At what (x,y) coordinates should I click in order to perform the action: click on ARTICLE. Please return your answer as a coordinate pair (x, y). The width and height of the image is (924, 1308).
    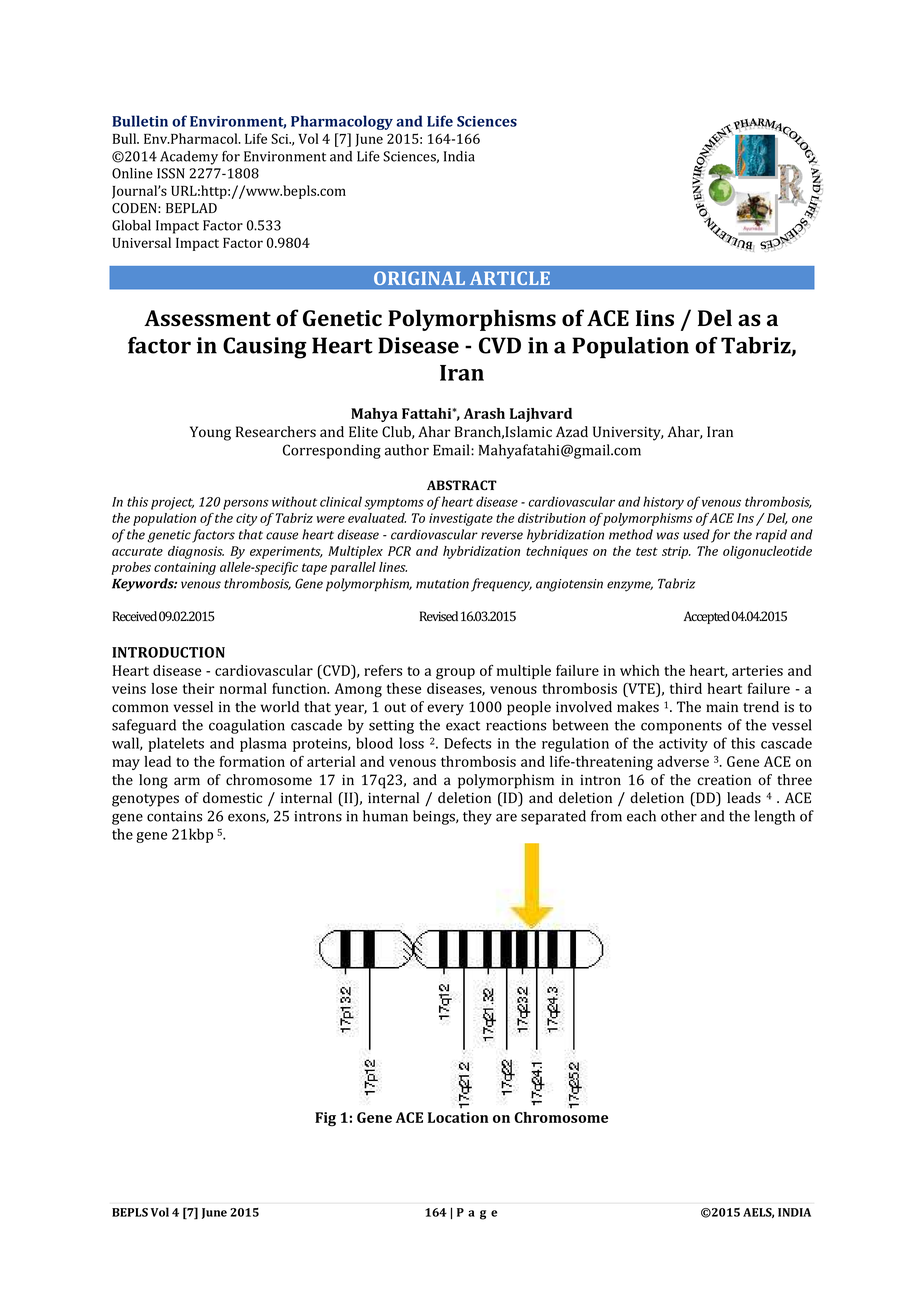
    Looking at the image, I should click on (510, 278).
